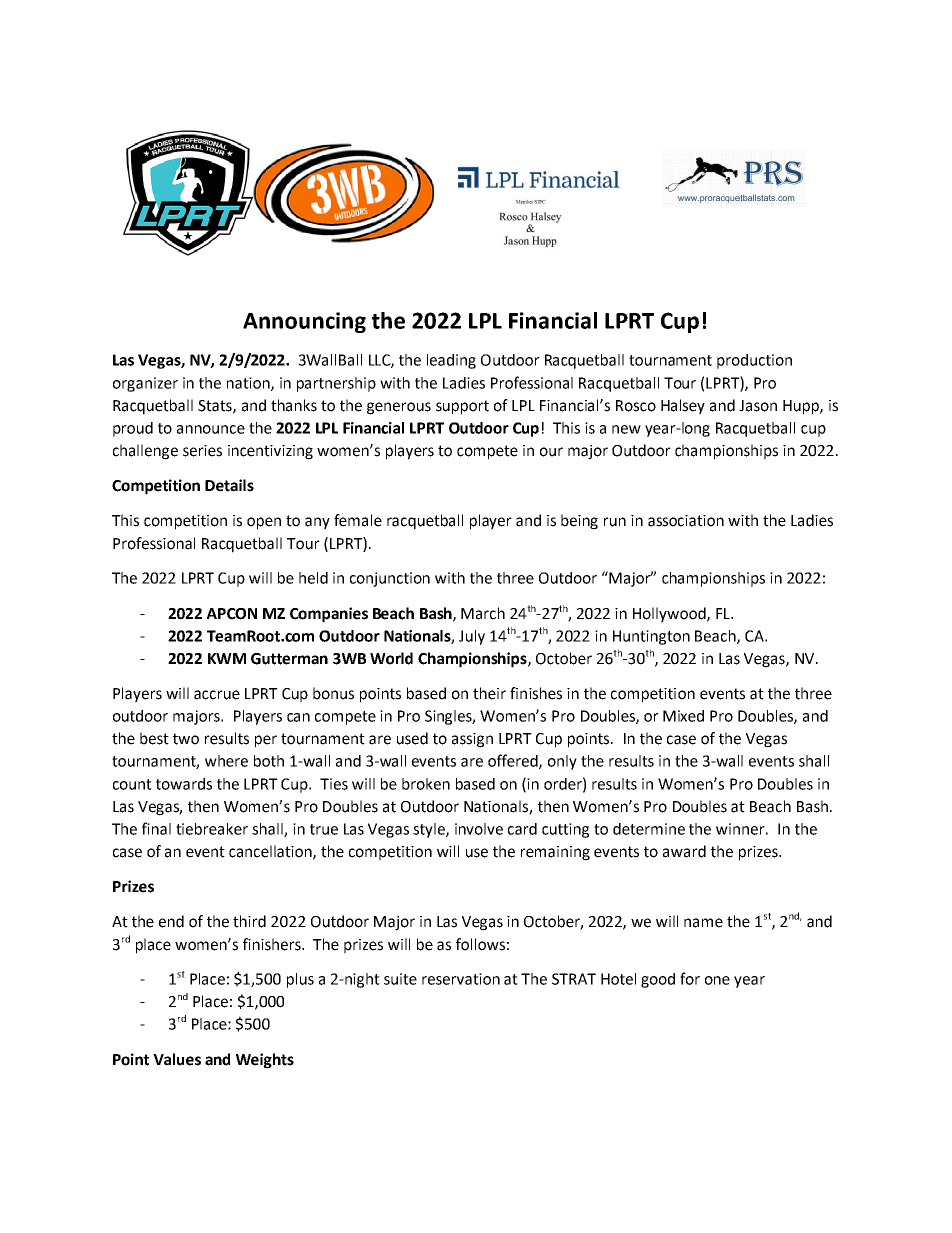  I want to click on organizer, so click(145, 384).
